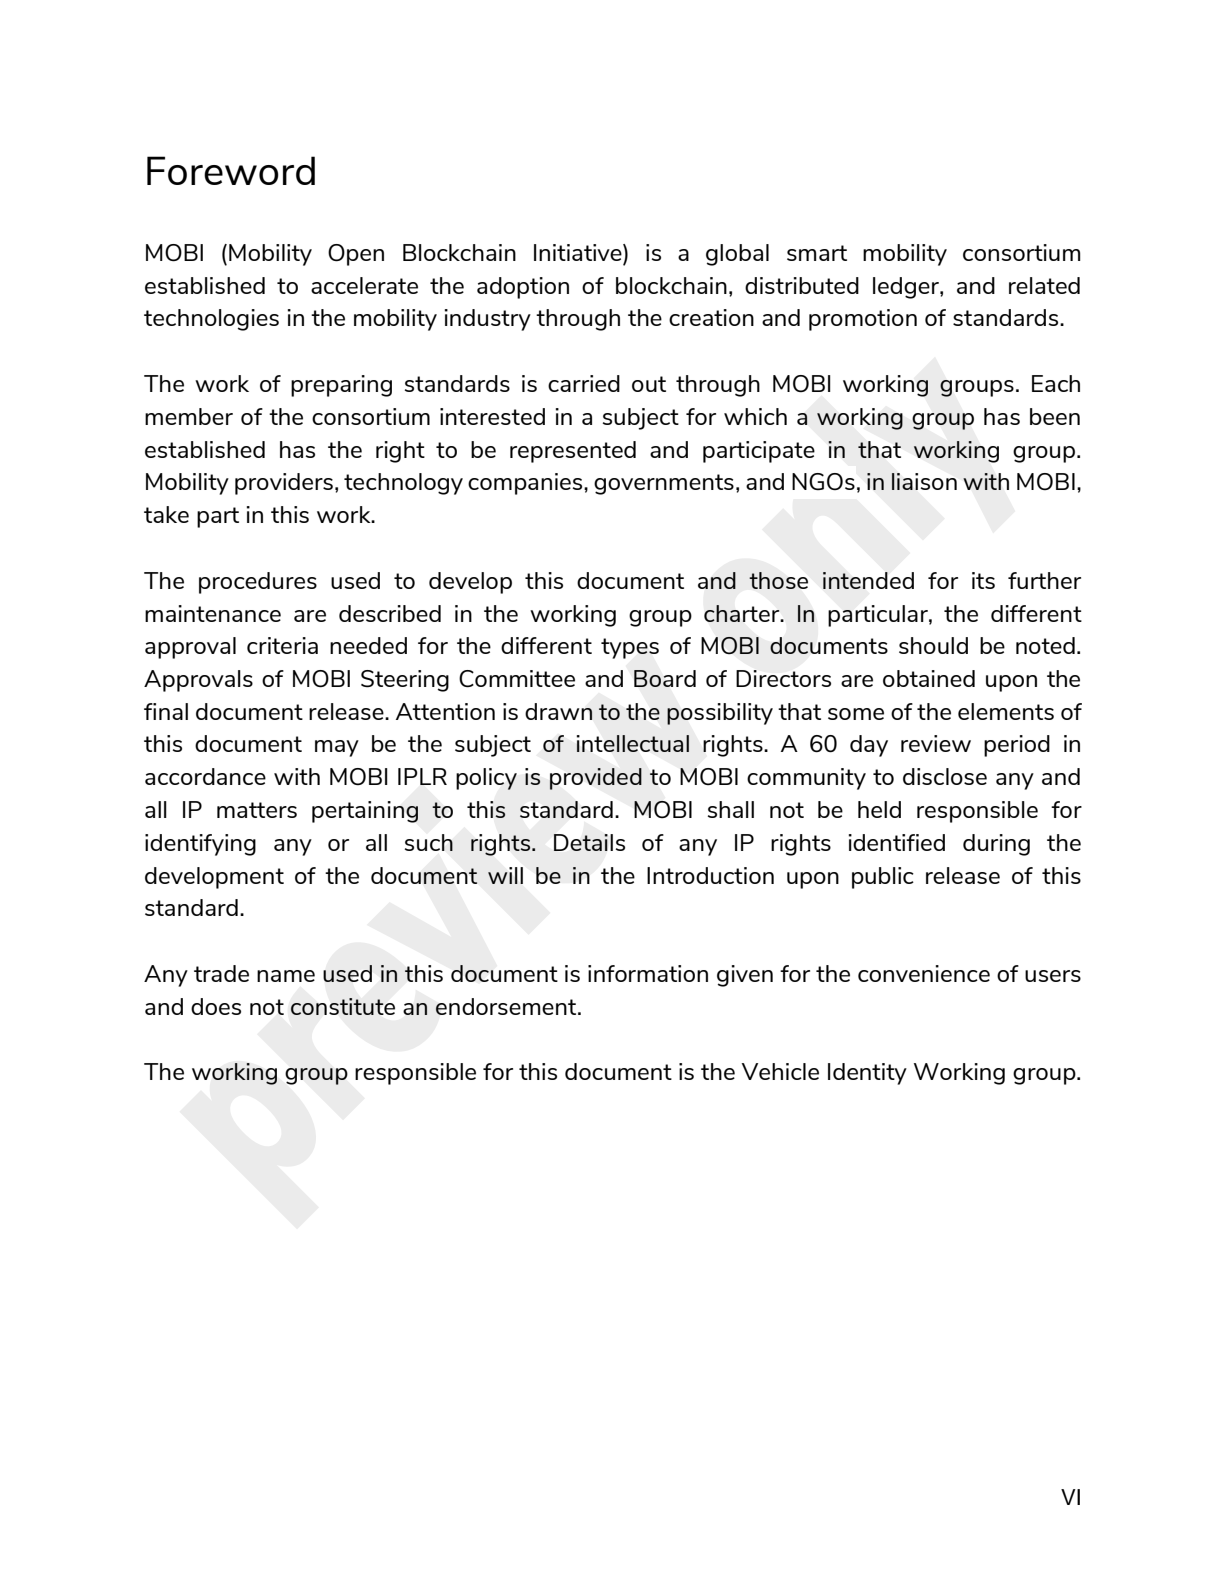 Image resolution: width=1226 pixels, height=1586 pixels. I want to click on Initiative, so click(579, 252).
